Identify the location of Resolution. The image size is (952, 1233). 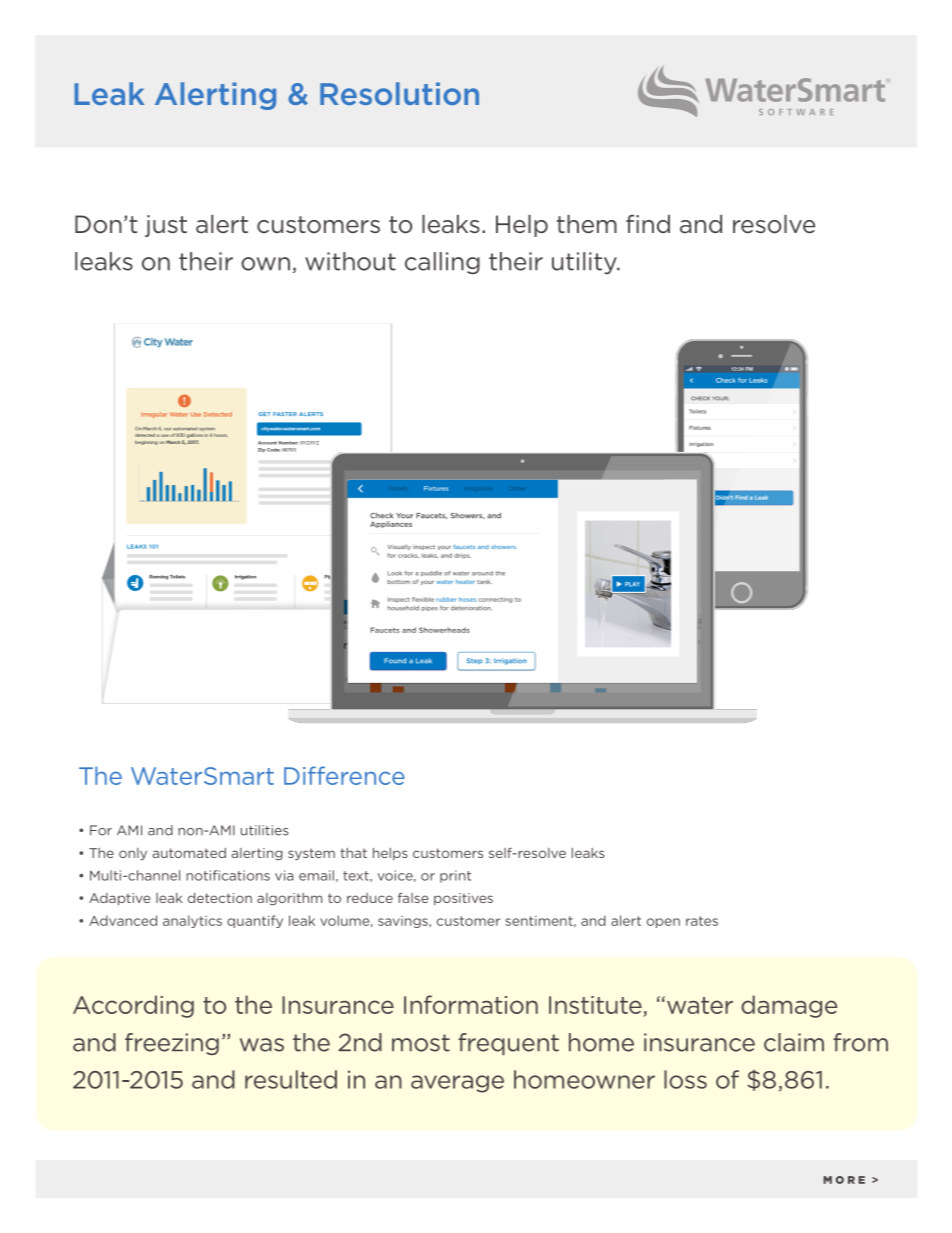
(399, 93).
